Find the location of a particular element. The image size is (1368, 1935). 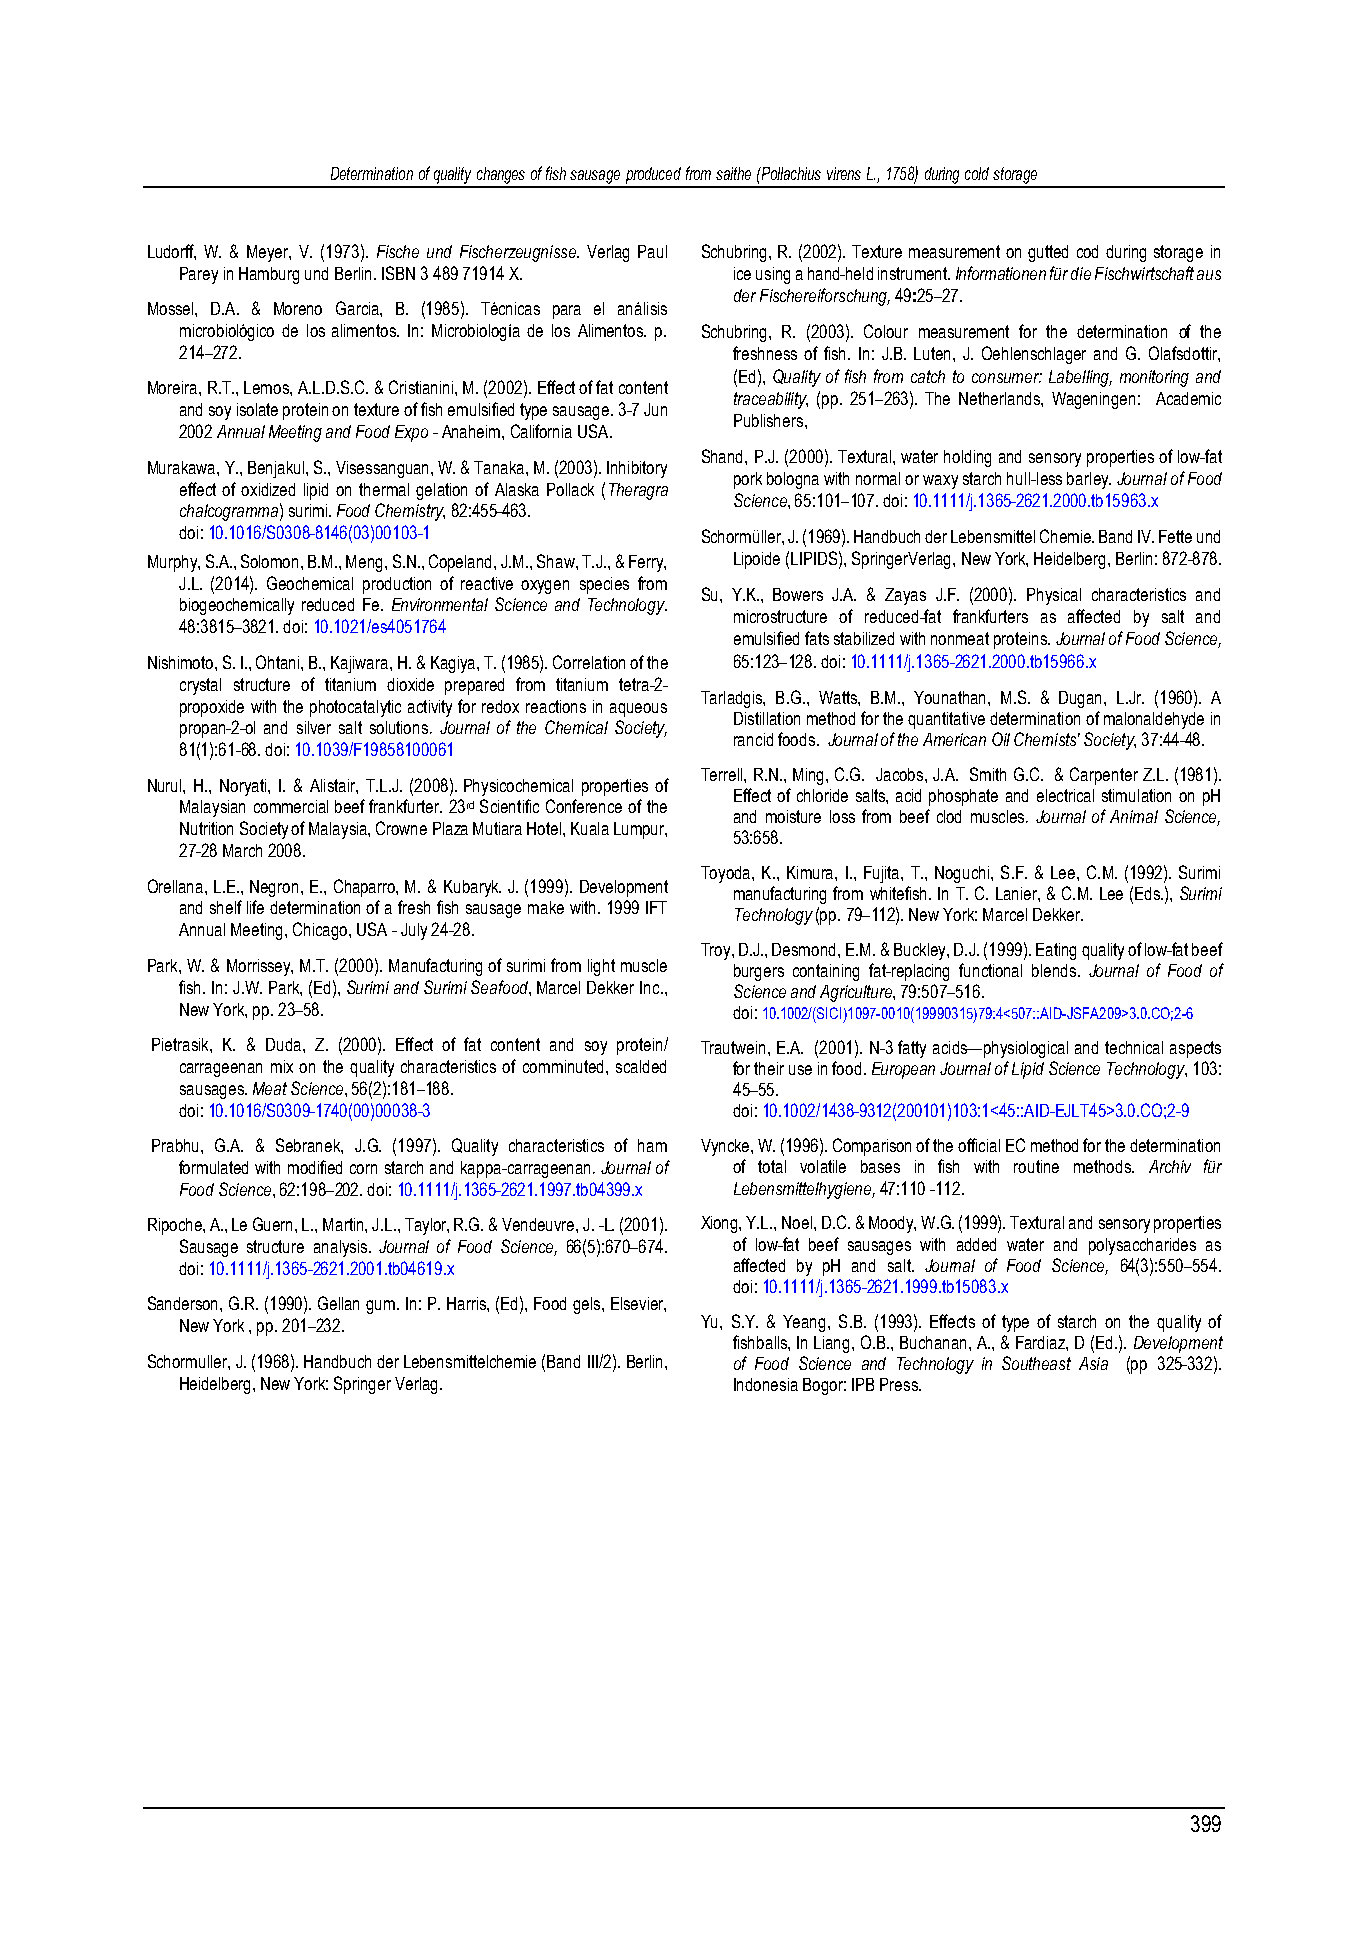

oxidized is located at coordinates (268, 489).
